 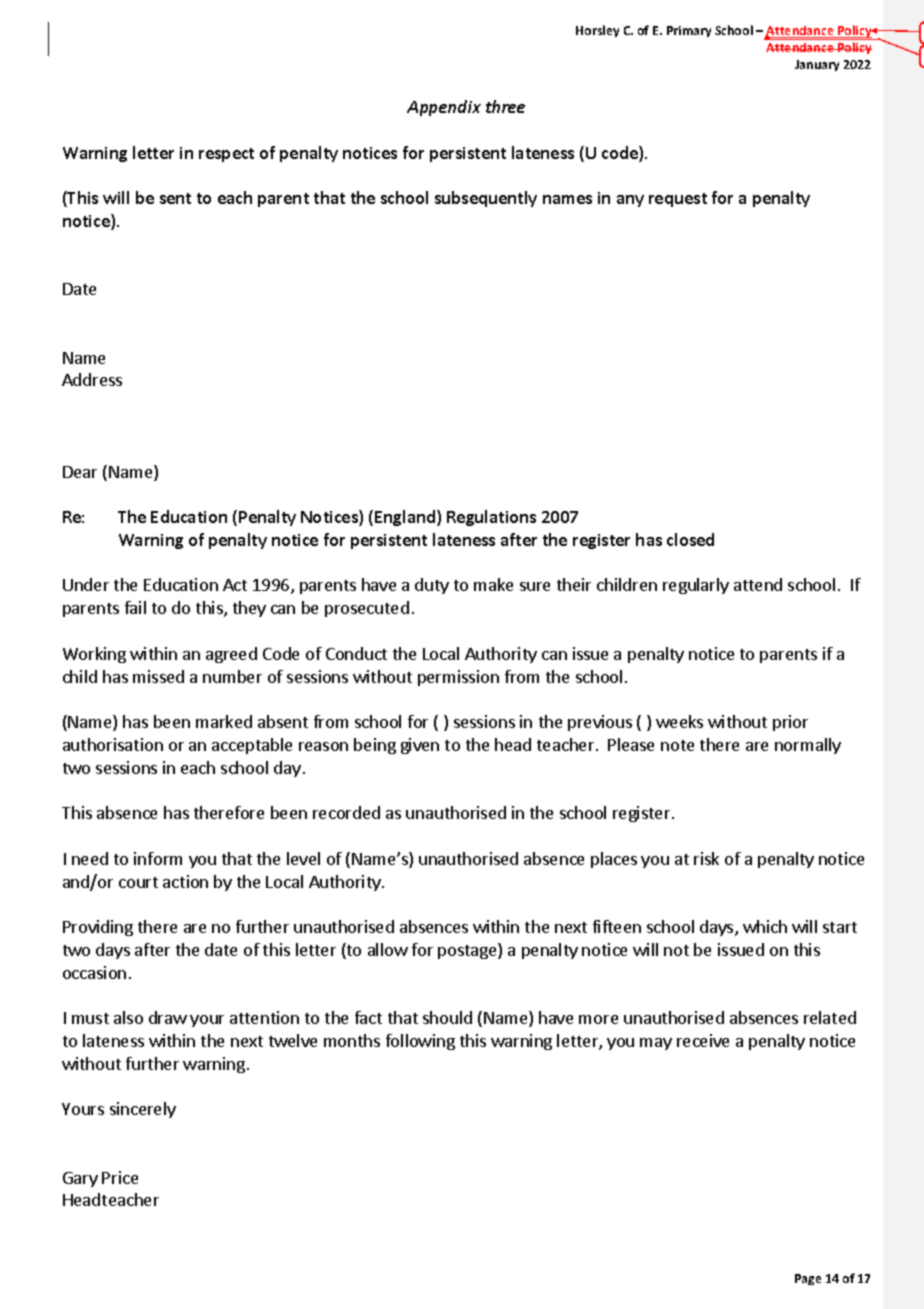 What do you see at coordinates (226, 155) in the document?
I see `respect` at bounding box center [226, 155].
